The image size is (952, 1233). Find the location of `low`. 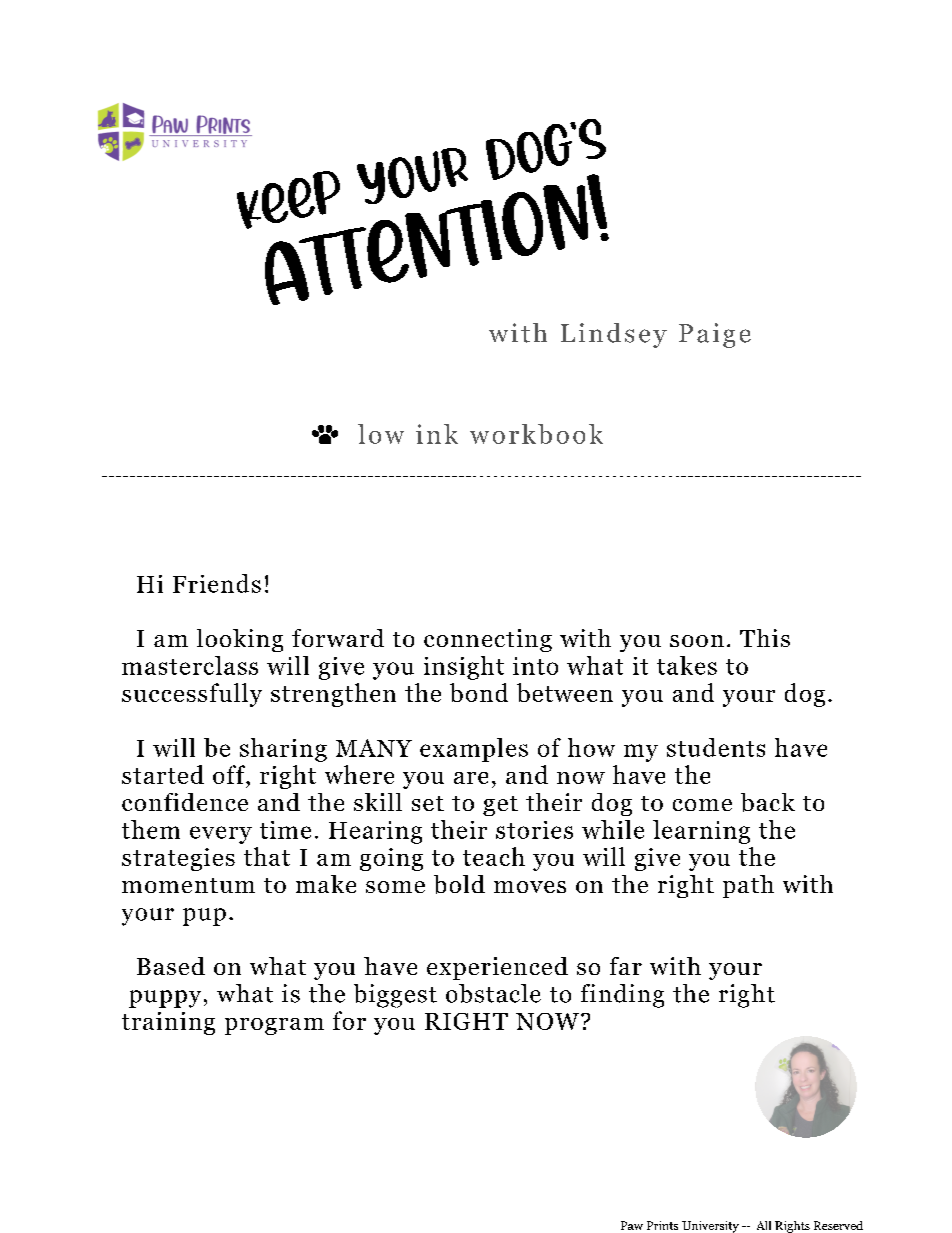

low is located at coordinates (381, 434).
